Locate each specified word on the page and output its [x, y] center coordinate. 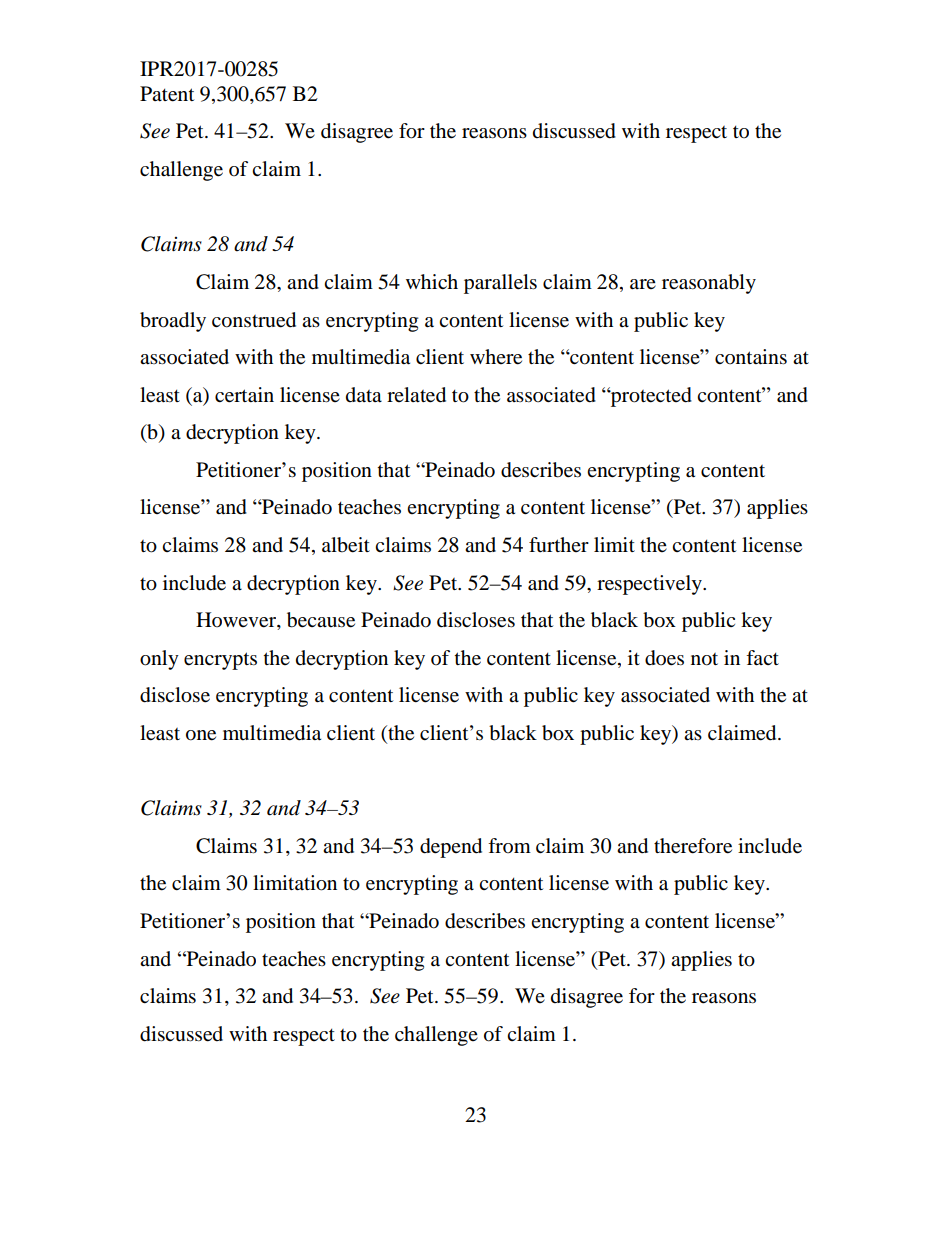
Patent [167, 94]
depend [451, 848]
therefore [693, 846]
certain [244, 395]
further [559, 545]
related [416, 395]
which [432, 281]
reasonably [709, 284]
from [509, 846]
